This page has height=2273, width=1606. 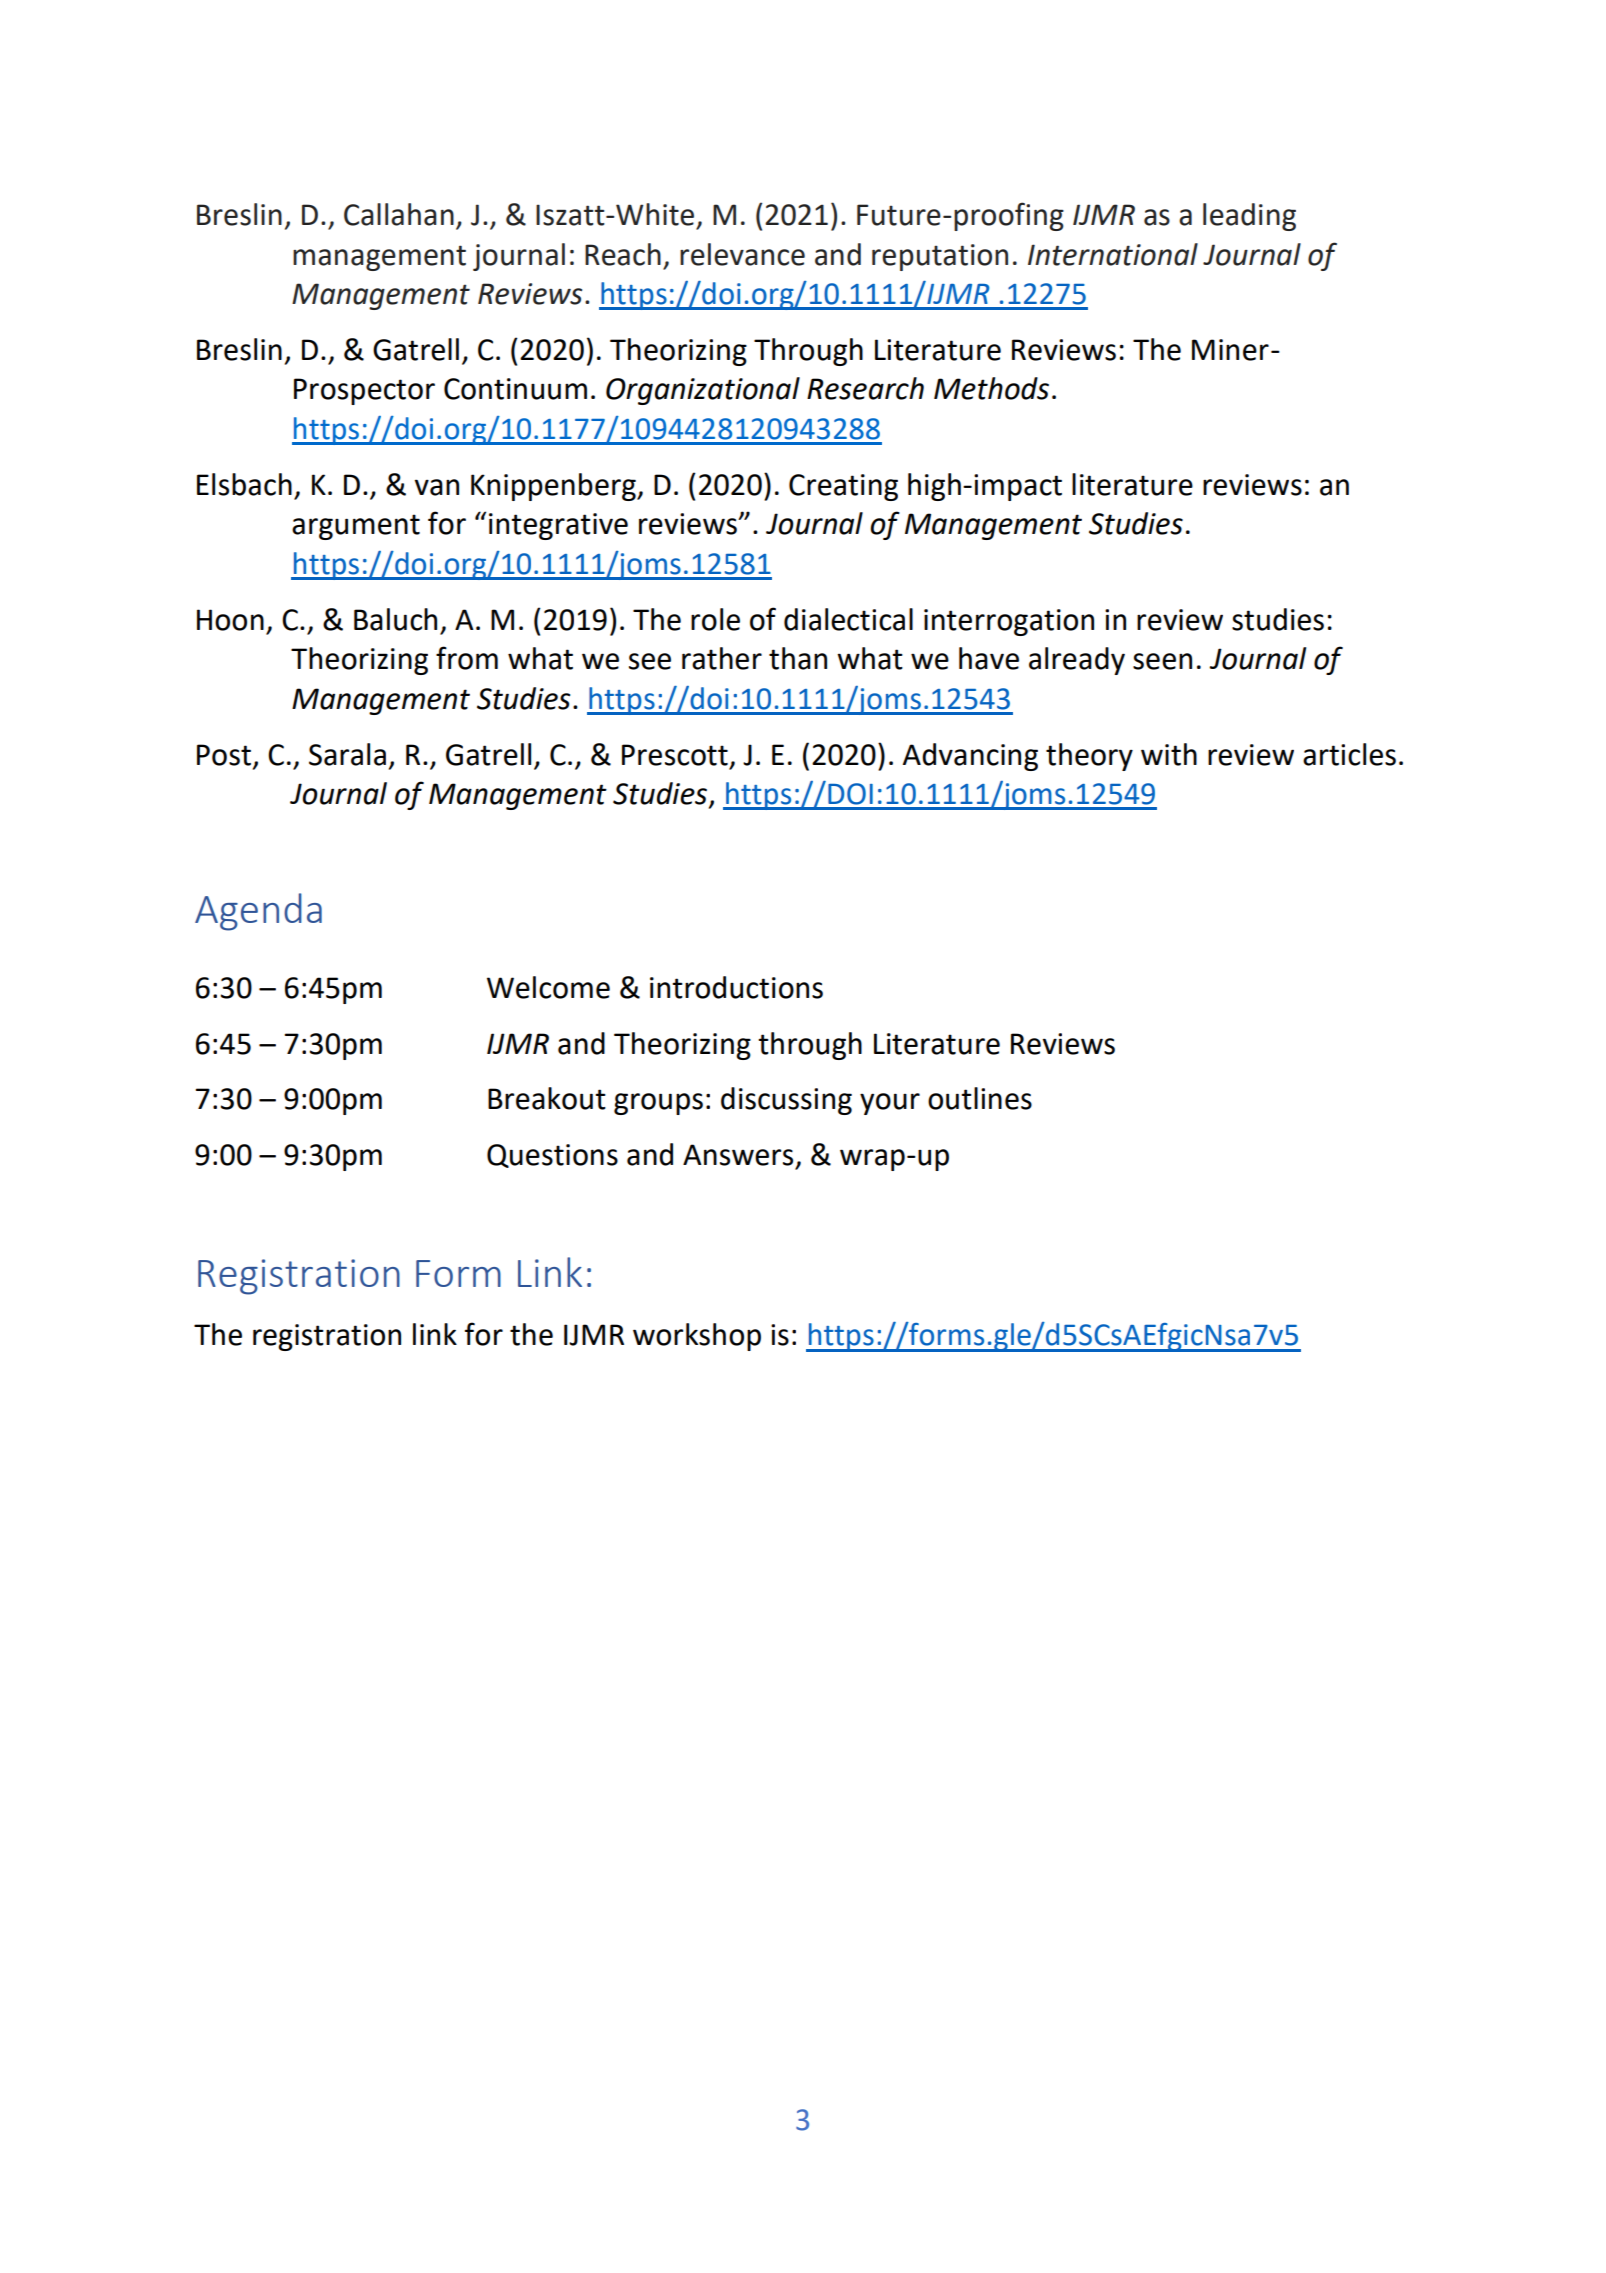 I want to click on relevance, so click(x=742, y=254).
